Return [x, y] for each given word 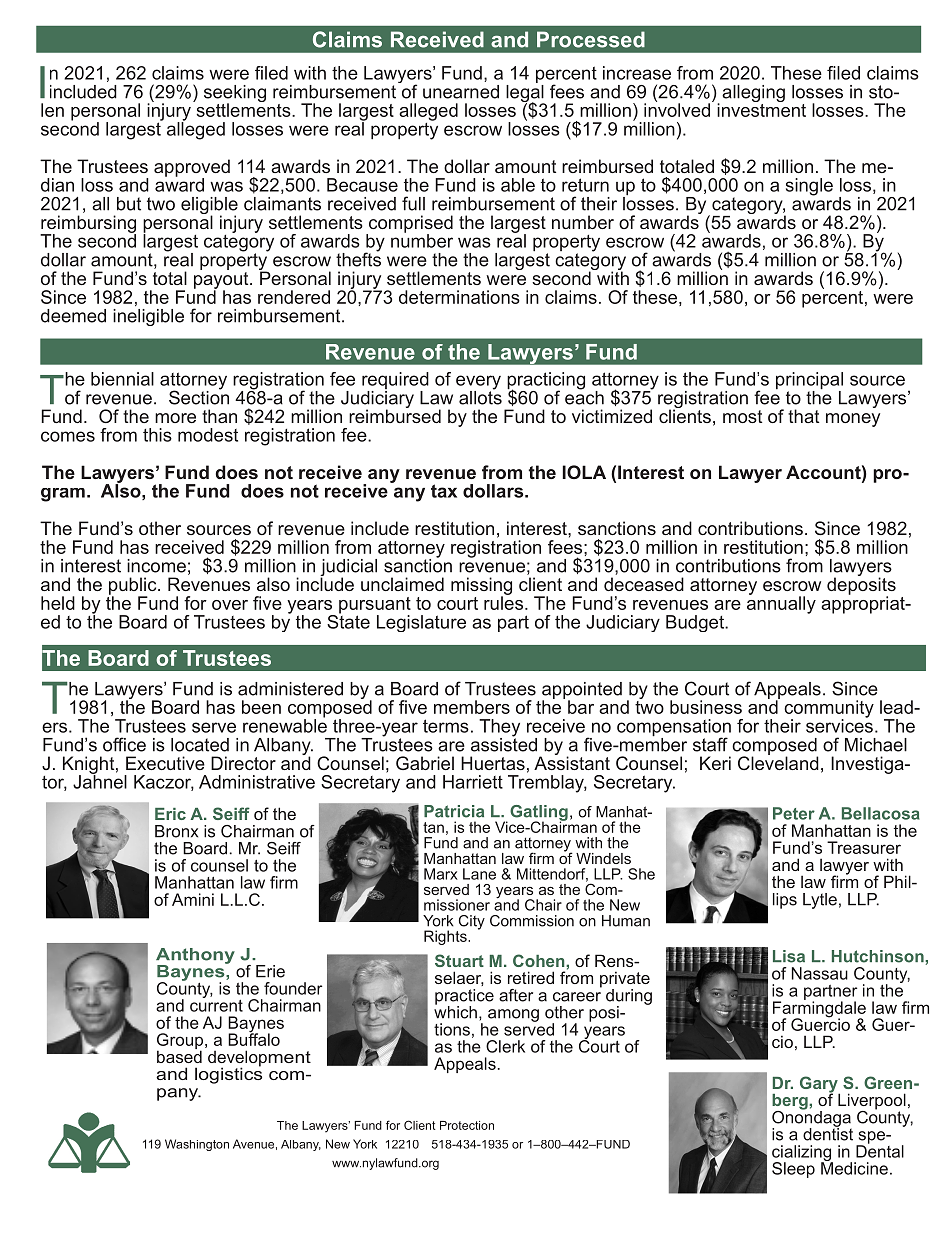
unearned [461, 92]
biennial [122, 379]
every [478, 383]
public [134, 587]
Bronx [176, 831]
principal [809, 382]
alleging [753, 95]
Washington [197, 1145]
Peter [794, 813]
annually [781, 604]
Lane [479, 874]
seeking [235, 95]
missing [481, 587]
